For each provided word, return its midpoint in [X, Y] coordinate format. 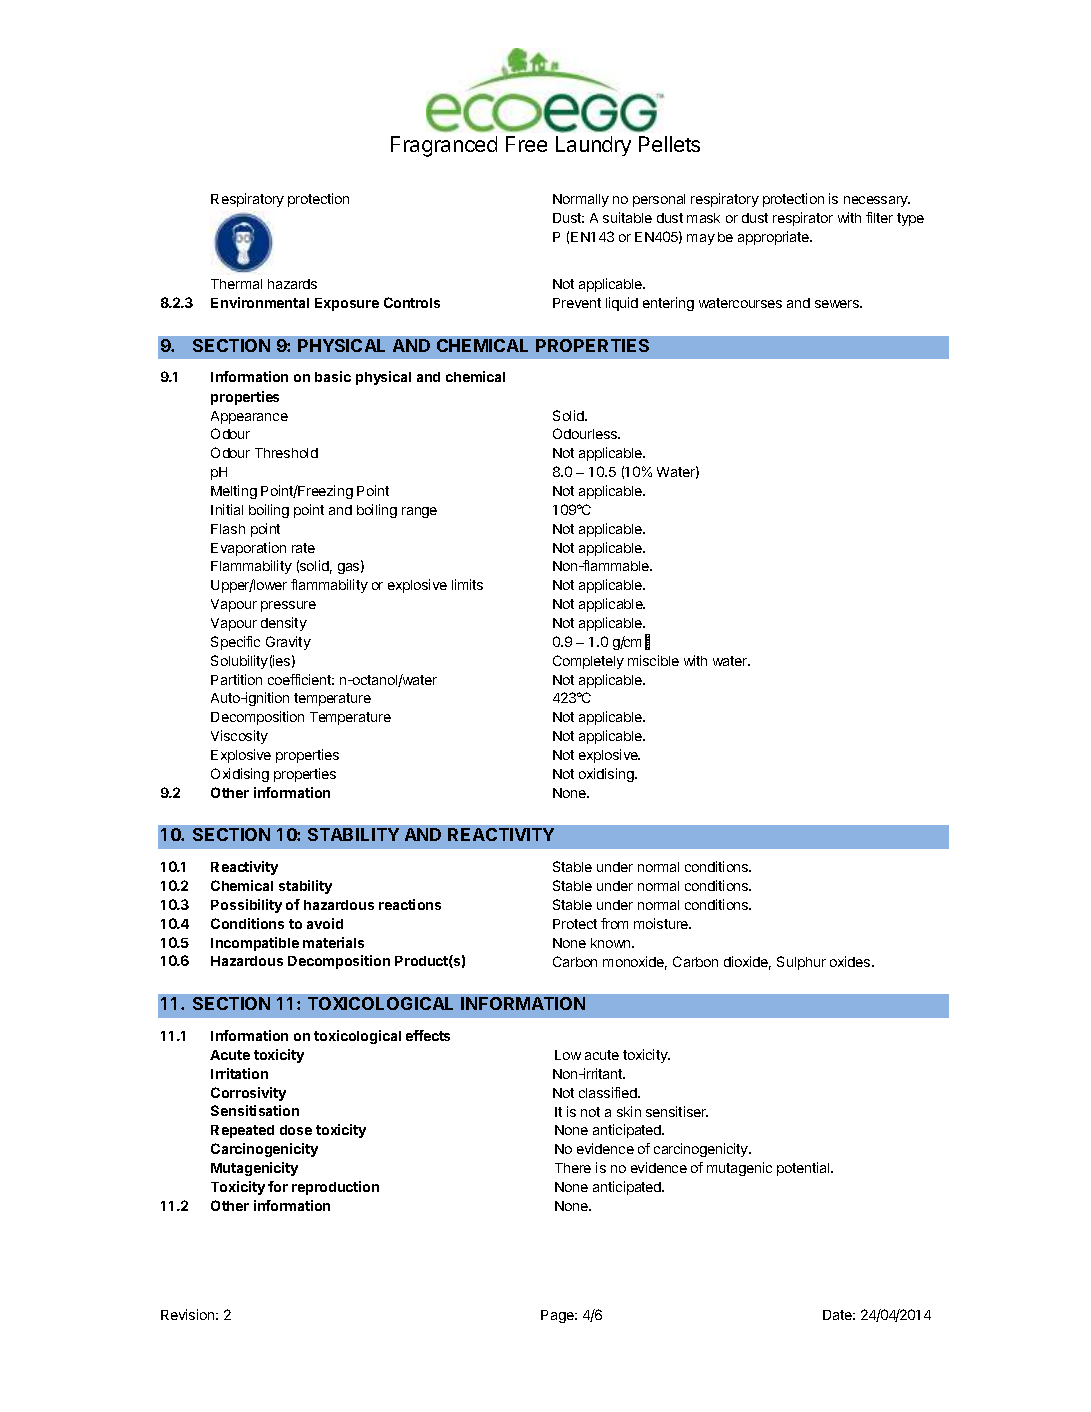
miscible [653, 660]
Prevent [577, 303]
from [614, 923]
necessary [877, 201]
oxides [851, 961]
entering [668, 304]
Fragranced [444, 146]
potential [804, 1169]
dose [296, 1130]
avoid [325, 923]
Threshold [286, 453]
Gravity [288, 643]
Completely [588, 662]
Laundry [593, 146]
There [573, 1168]
